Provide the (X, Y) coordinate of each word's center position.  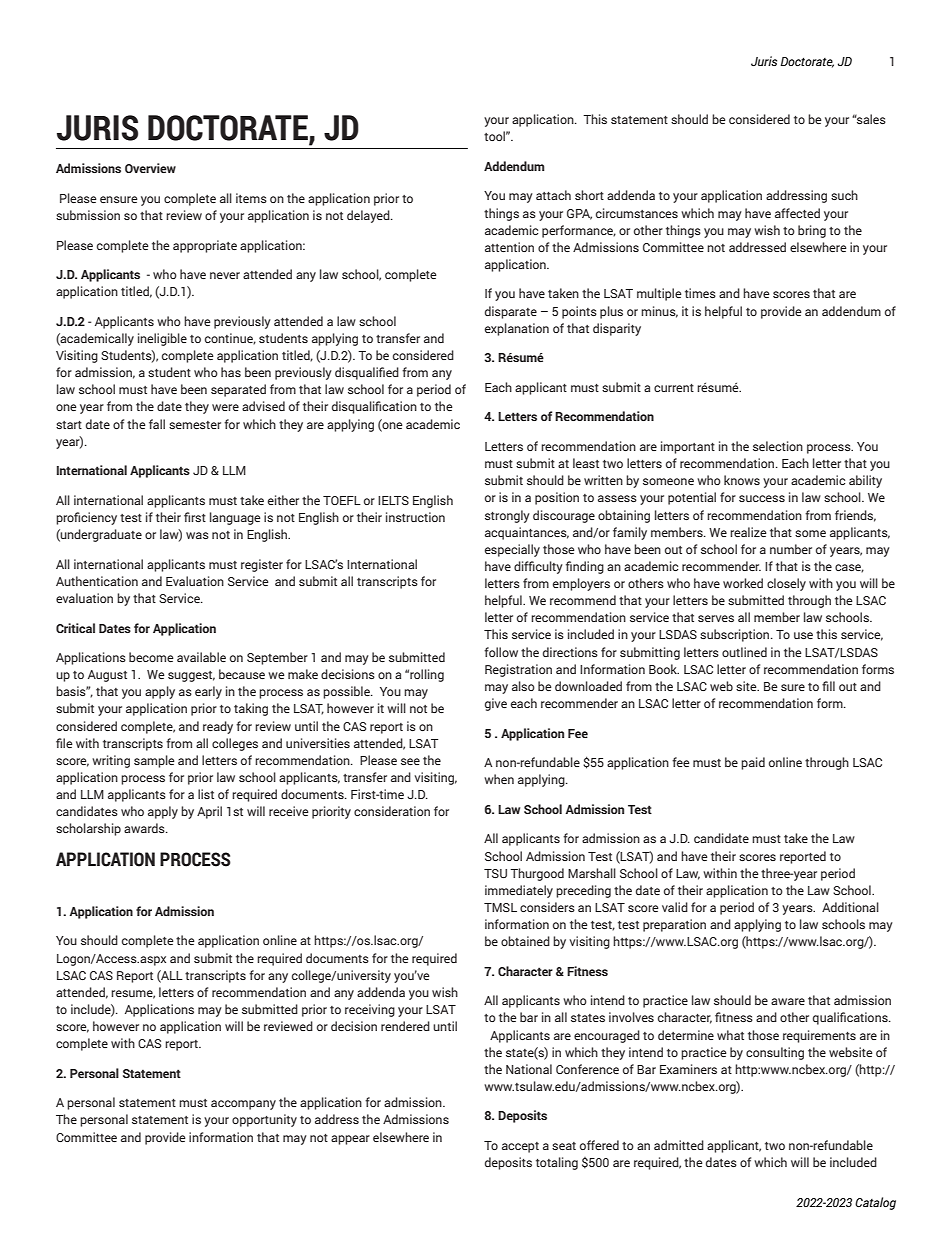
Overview (150, 168)
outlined (744, 652)
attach (553, 195)
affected (797, 213)
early (208, 692)
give (496, 704)
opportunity (264, 1120)
